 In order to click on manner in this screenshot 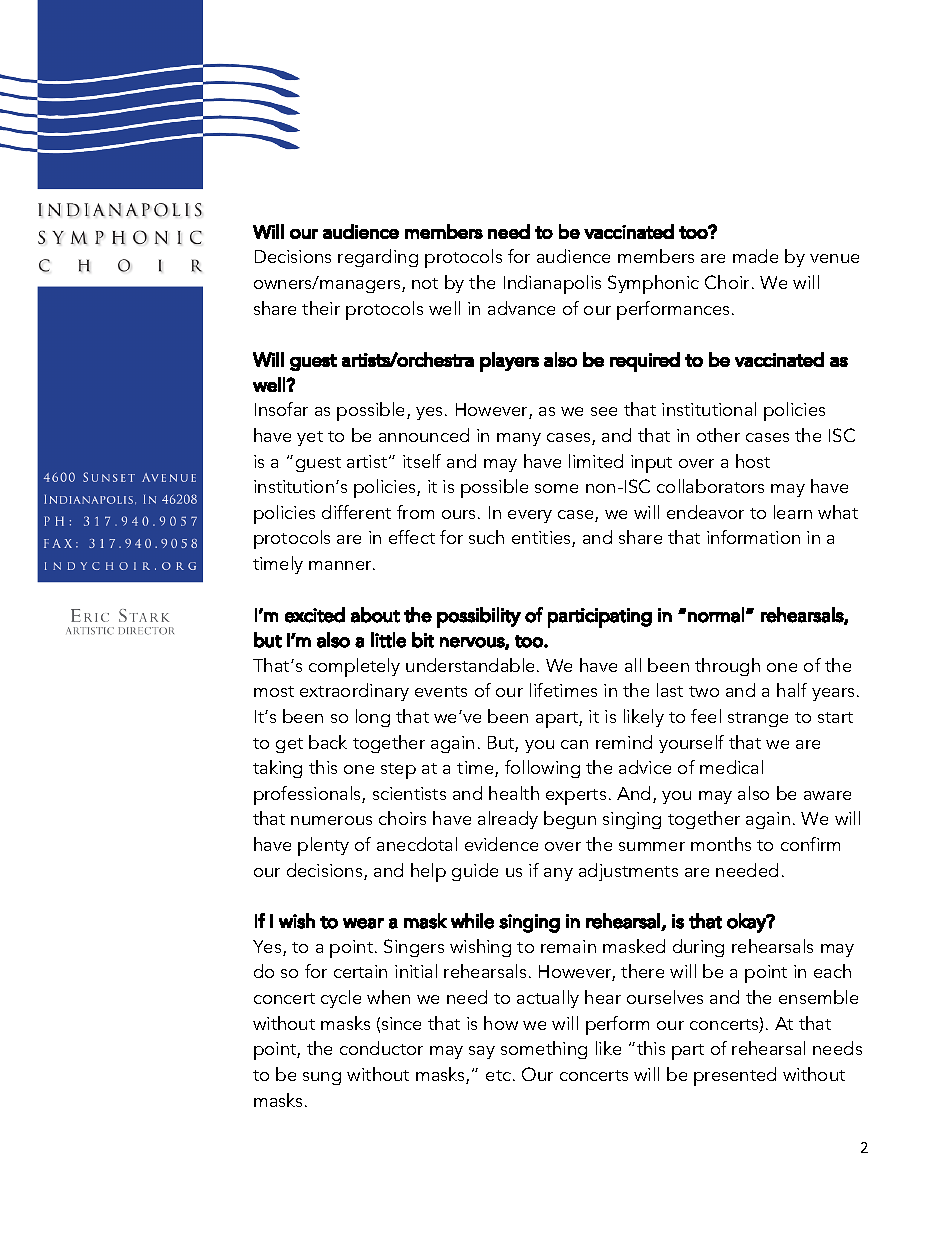, I will do `click(341, 565)`.
